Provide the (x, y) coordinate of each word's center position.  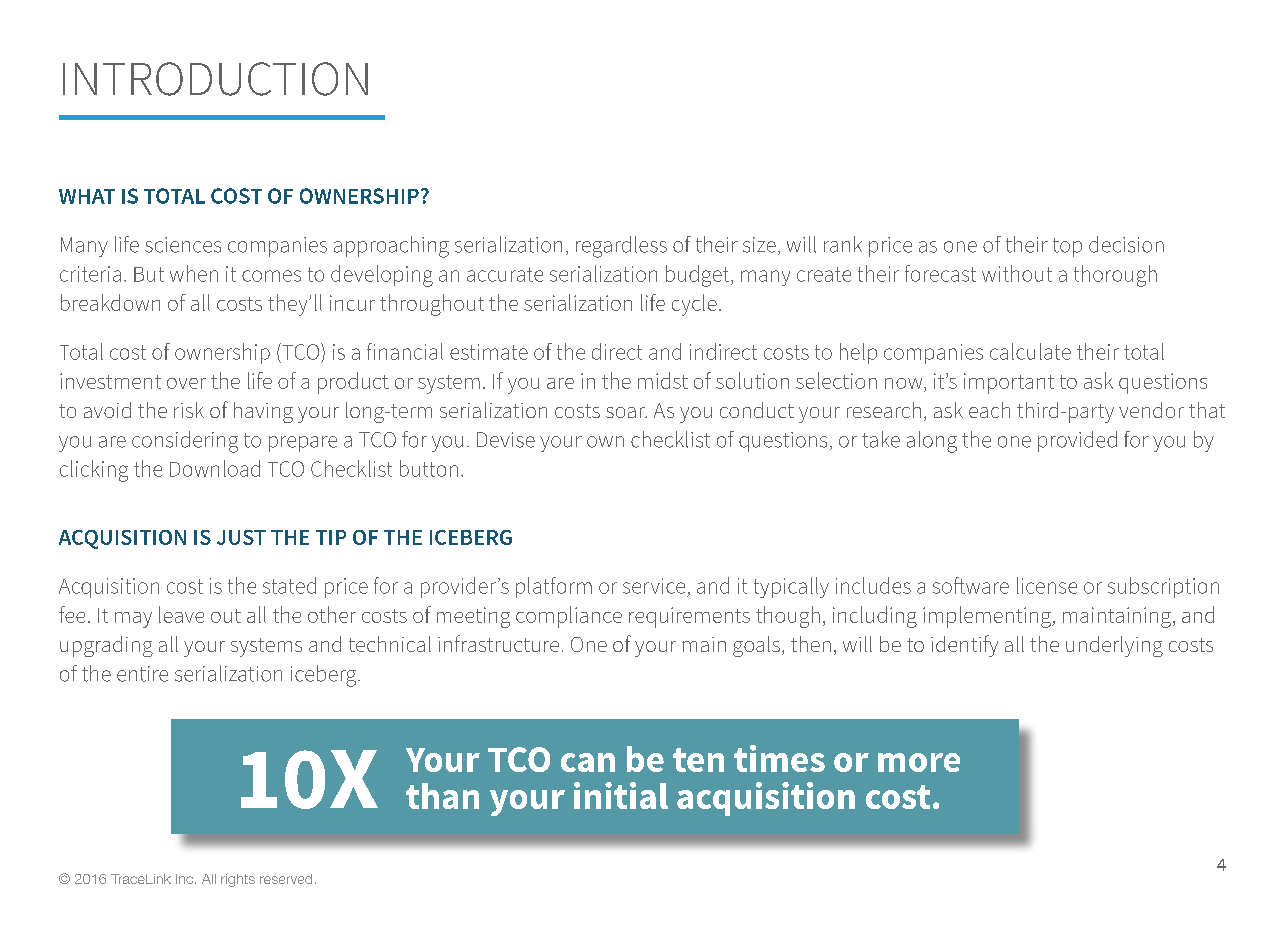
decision (1126, 244)
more (919, 762)
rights (238, 880)
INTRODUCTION (215, 79)
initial (621, 795)
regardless (621, 247)
